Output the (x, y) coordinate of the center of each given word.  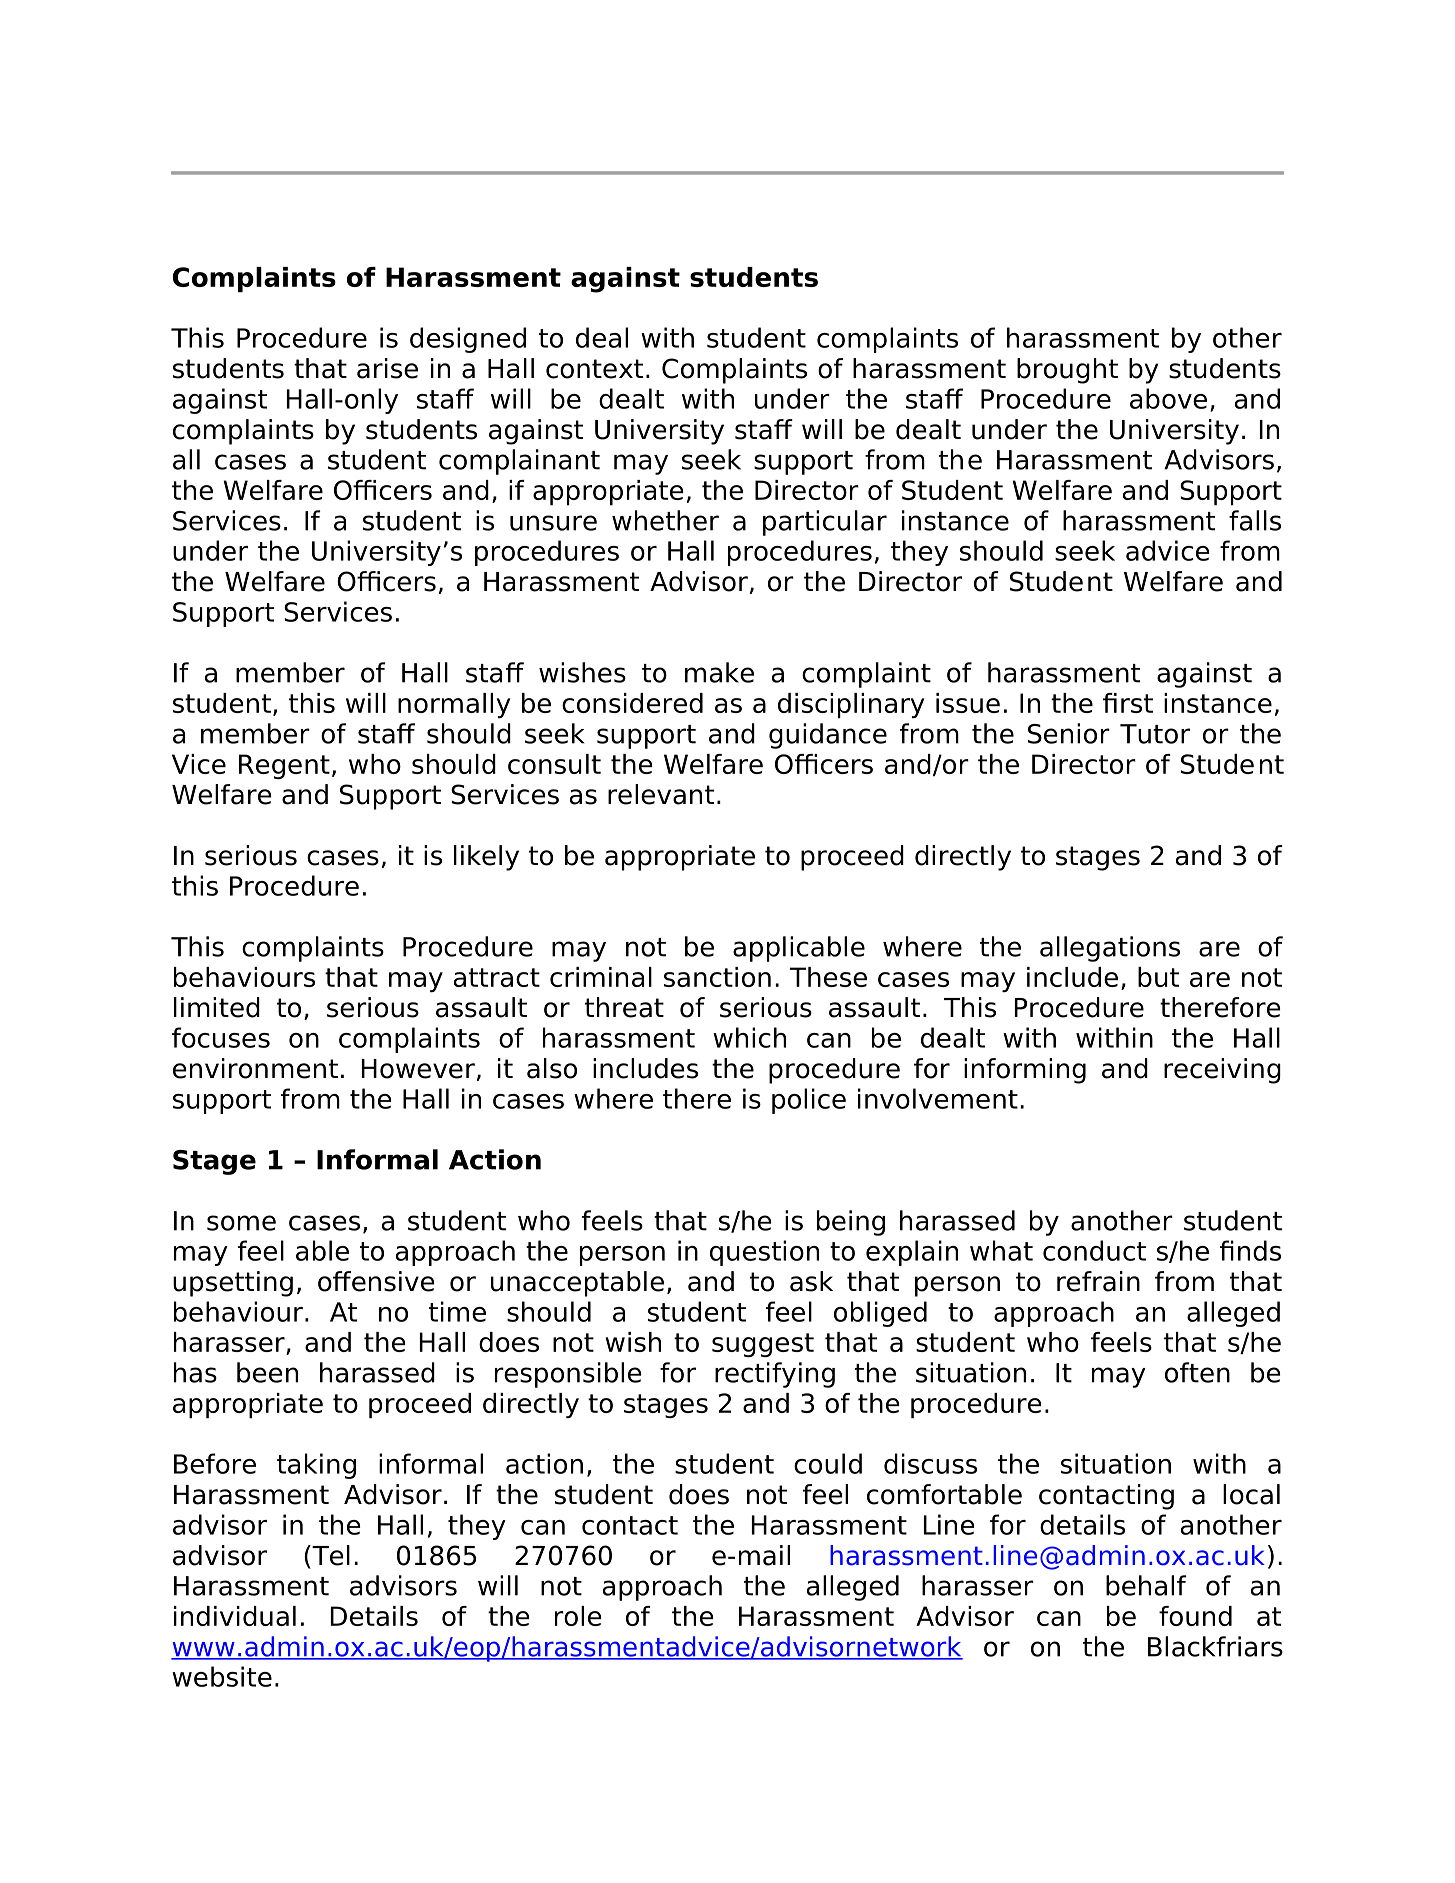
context (594, 369)
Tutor (1155, 734)
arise (387, 368)
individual (235, 1616)
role (578, 1616)
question (764, 1253)
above (1168, 398)
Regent (284, 766)
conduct (1094, 1250)
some (241, 1223)
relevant (661, 794)
